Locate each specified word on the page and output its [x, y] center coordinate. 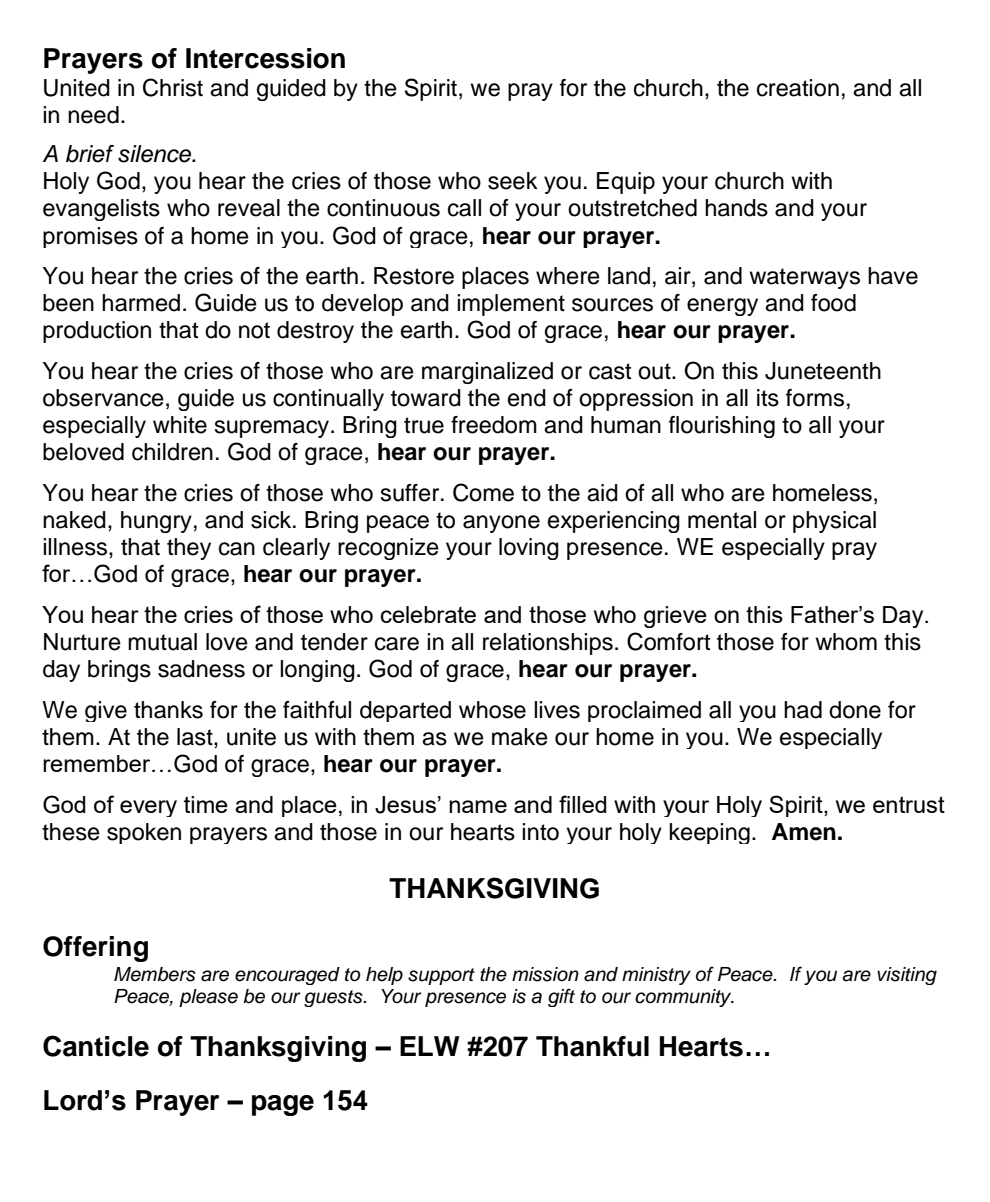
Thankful [592, 1046]
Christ [173, 87]
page [283, 1105]
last [196, 737]
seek [513, 181]
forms [815, 398]
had [803, 710]
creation [798, 88]
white [180, 425]
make [520, 737]
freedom [494, 425]
